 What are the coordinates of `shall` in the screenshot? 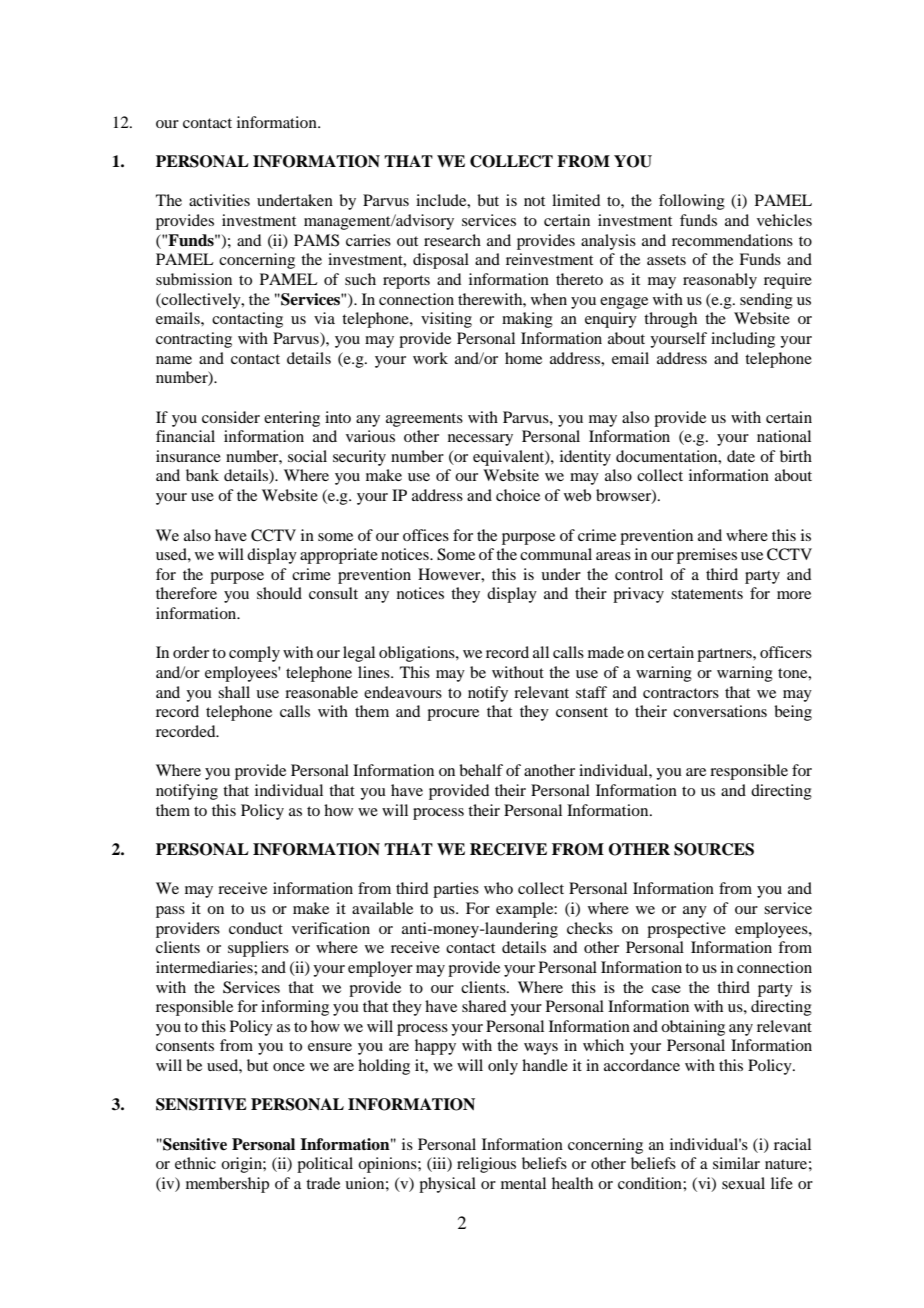 It's located at (234, 692).
